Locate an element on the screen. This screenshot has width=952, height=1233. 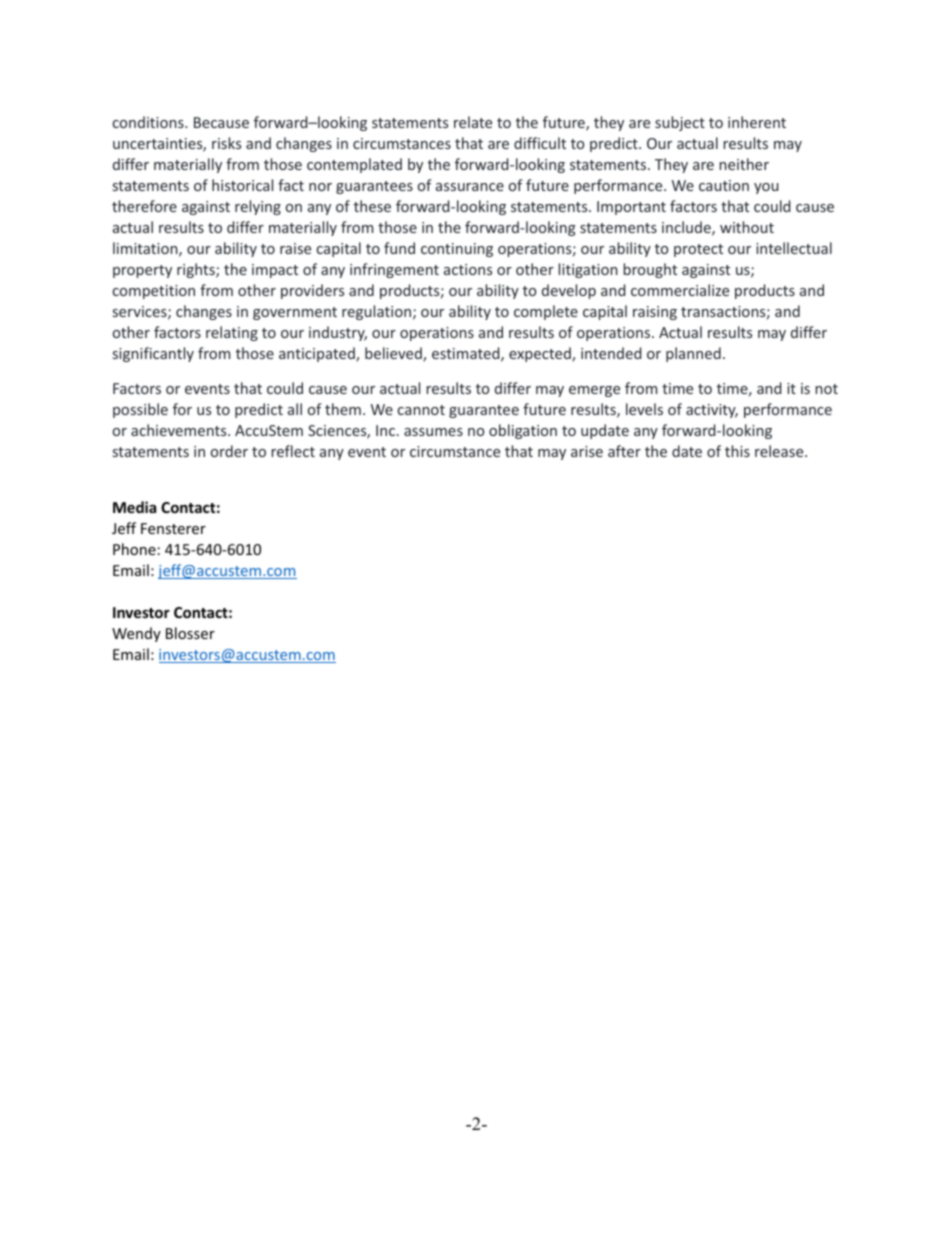
competition is located at coordinates (154, 292).
